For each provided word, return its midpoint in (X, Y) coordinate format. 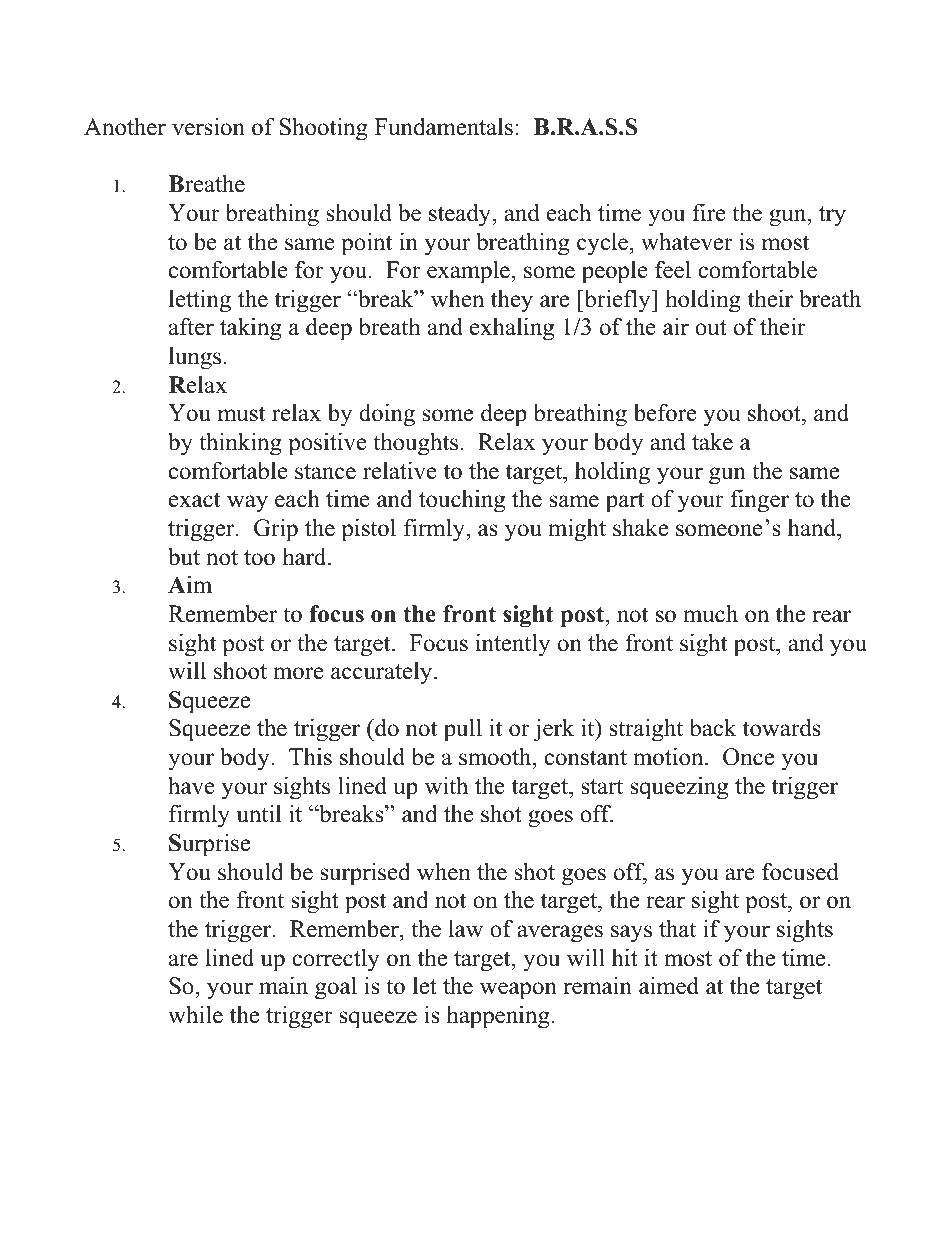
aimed (669, 985)
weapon (518, 991)
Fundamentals (444, 127)
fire (709, 212)
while (195, 1014)
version (208, 126)
